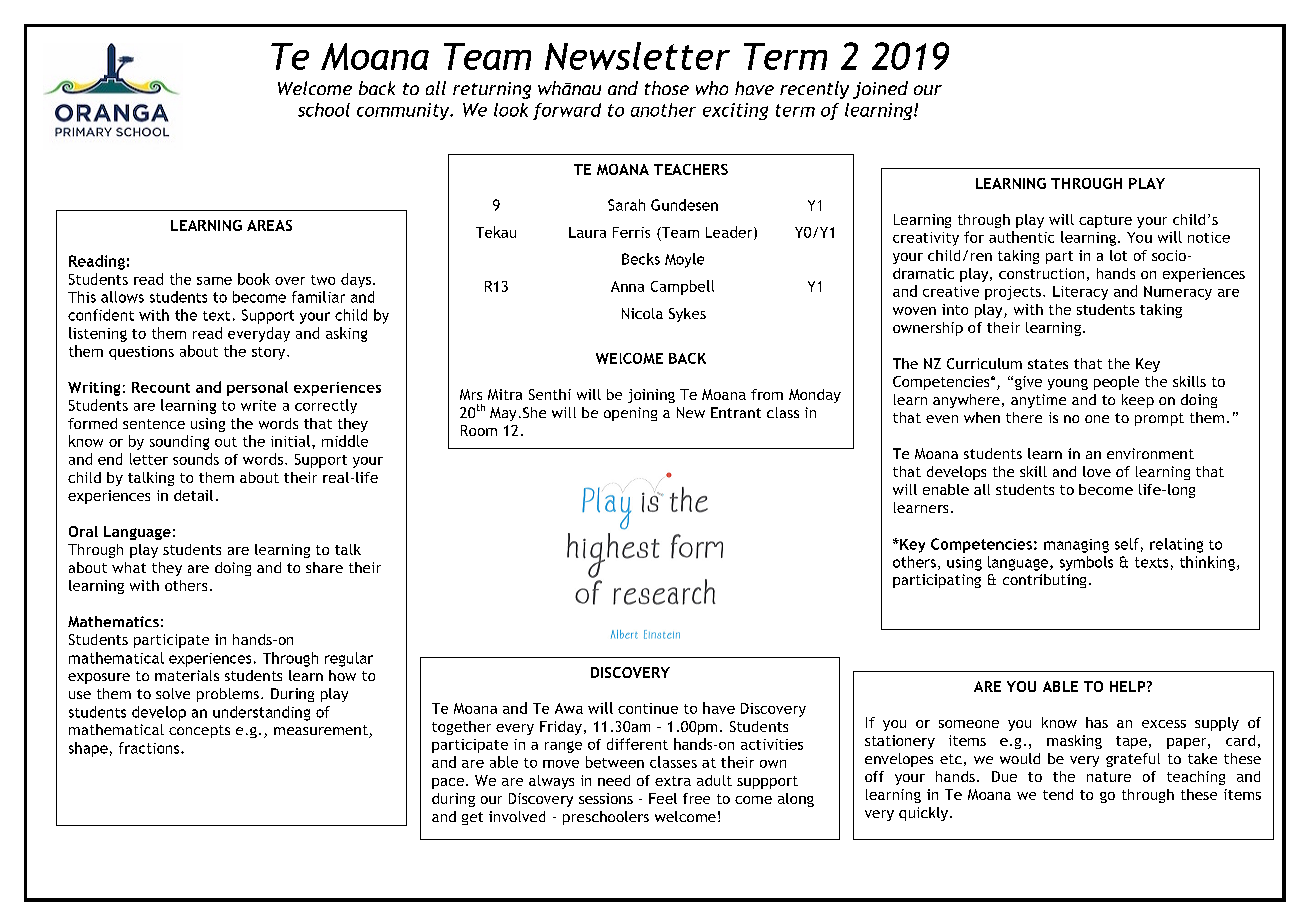 The height and width of the screenshot is (924, 1308). Describe the element at coordinates (880, 90) in the screenshot. I see `joined` at that location.
